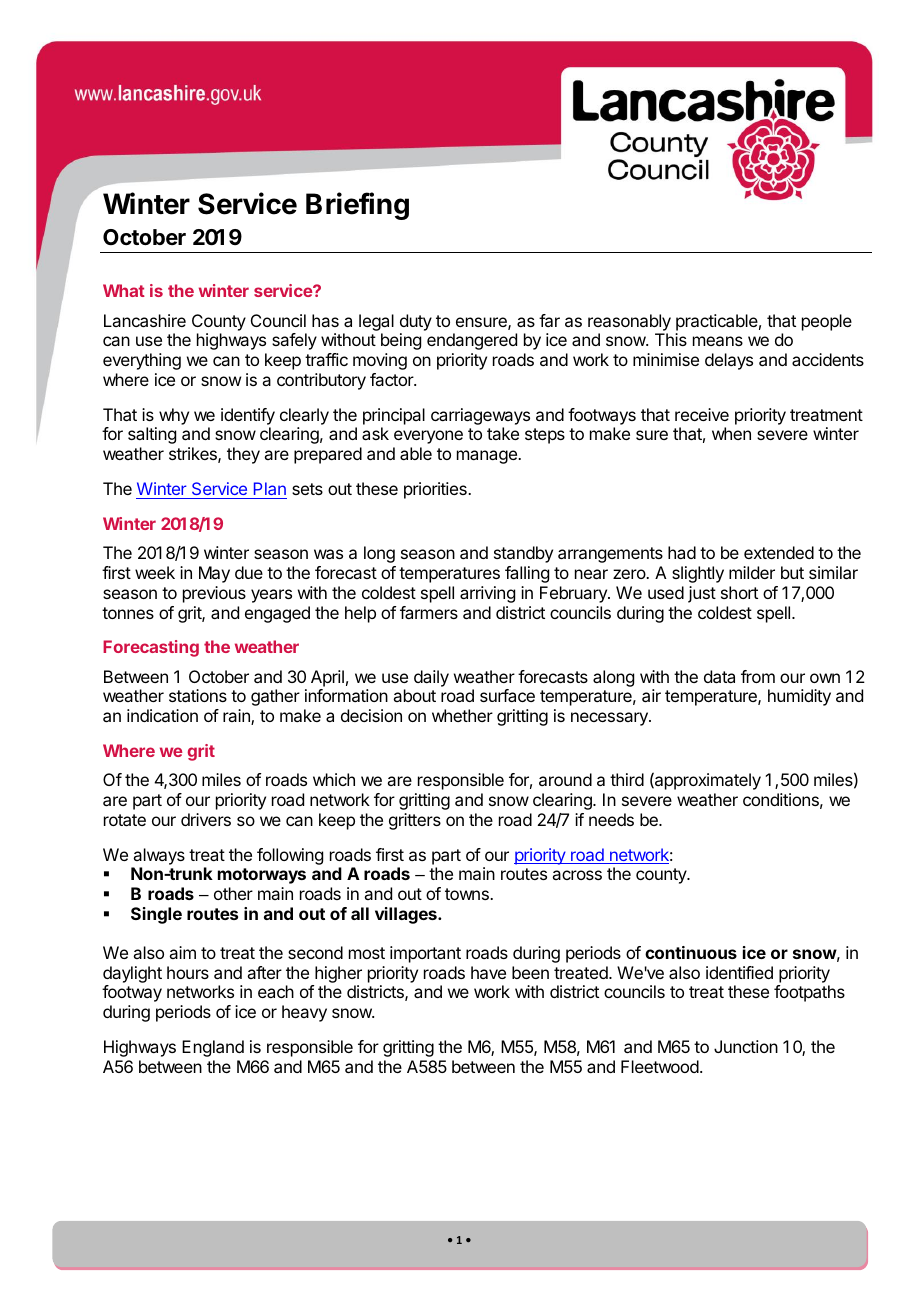 The height and width of the image is (1309, 924). Describe the element at coordinates (827, 322) in the image. I see `people` at that location.
